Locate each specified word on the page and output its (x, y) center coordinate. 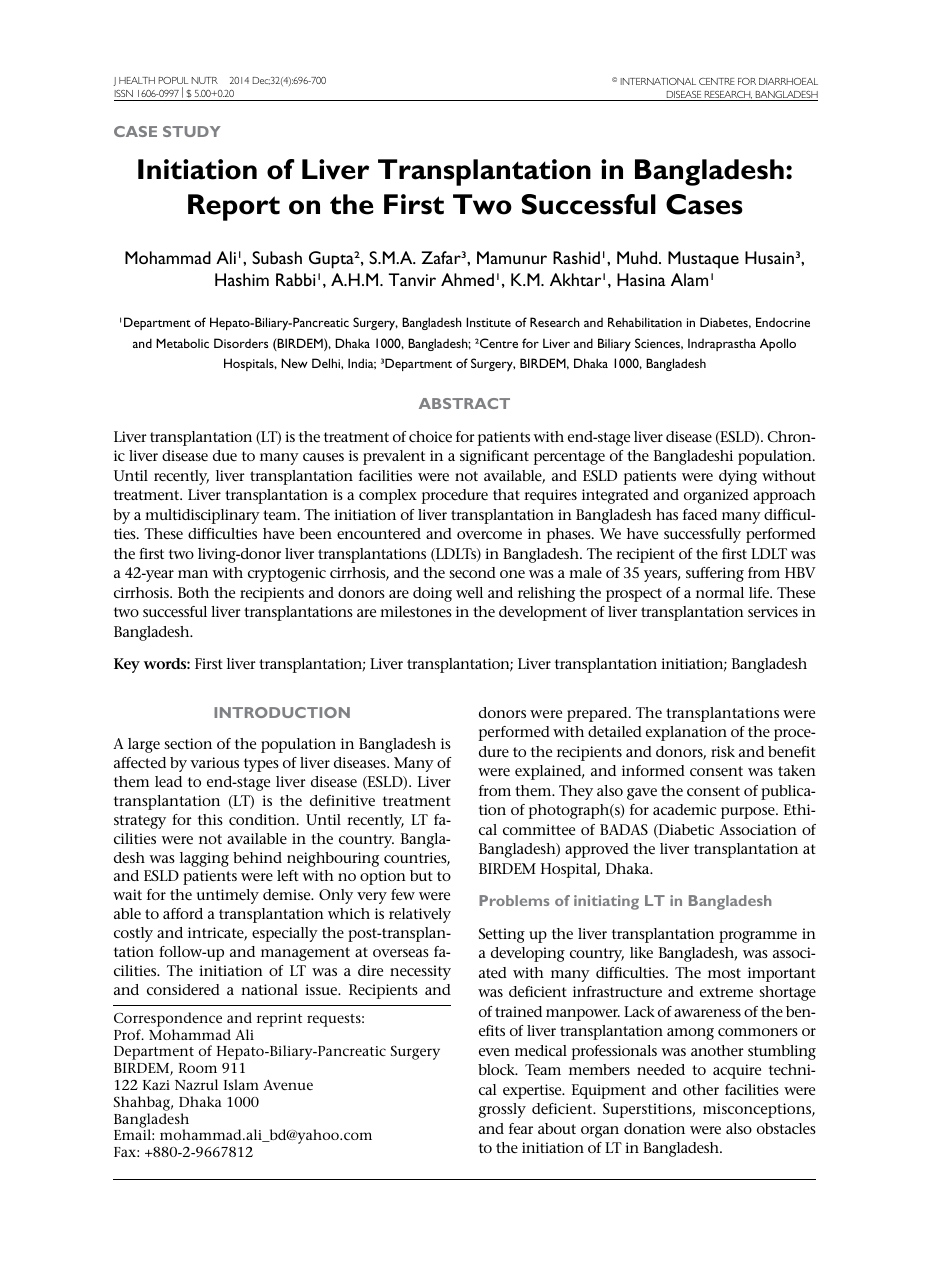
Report (234, 207)
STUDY (192, 131)
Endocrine (783, 322)
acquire (737, 1071)
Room (198, 1068)
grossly (502, 1110)
